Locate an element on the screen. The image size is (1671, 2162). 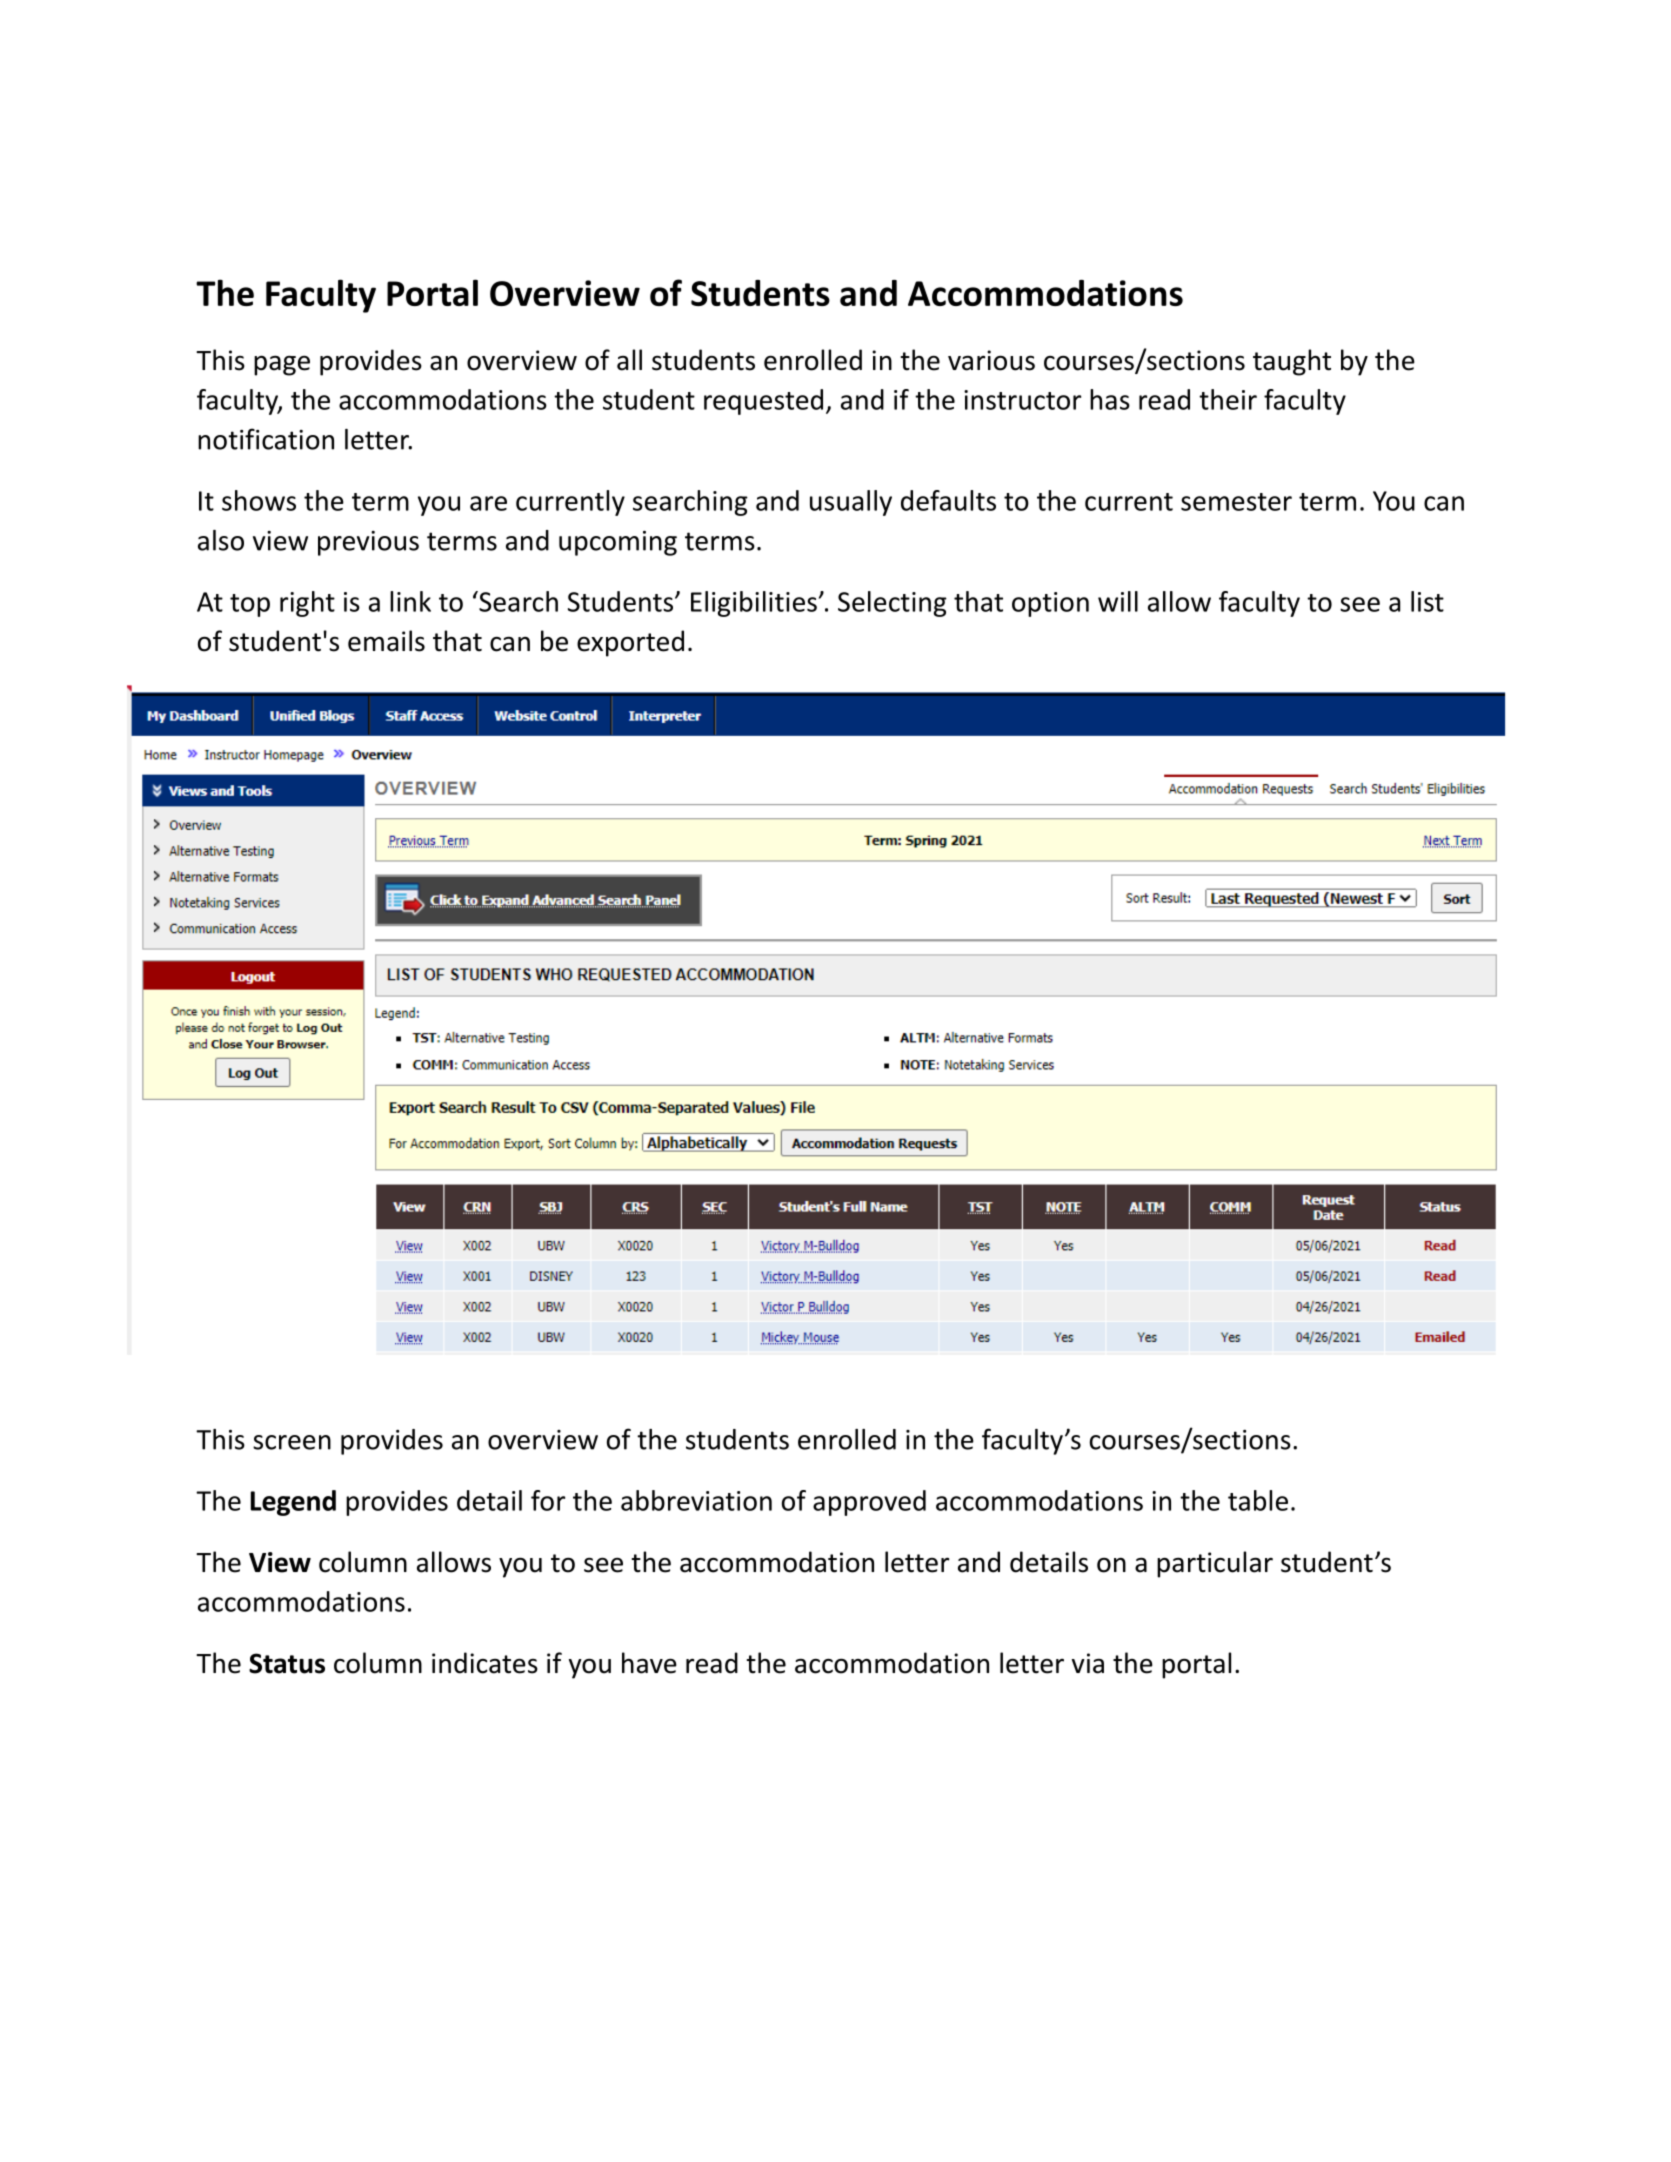
emails is located at coordinates (386, 641).
